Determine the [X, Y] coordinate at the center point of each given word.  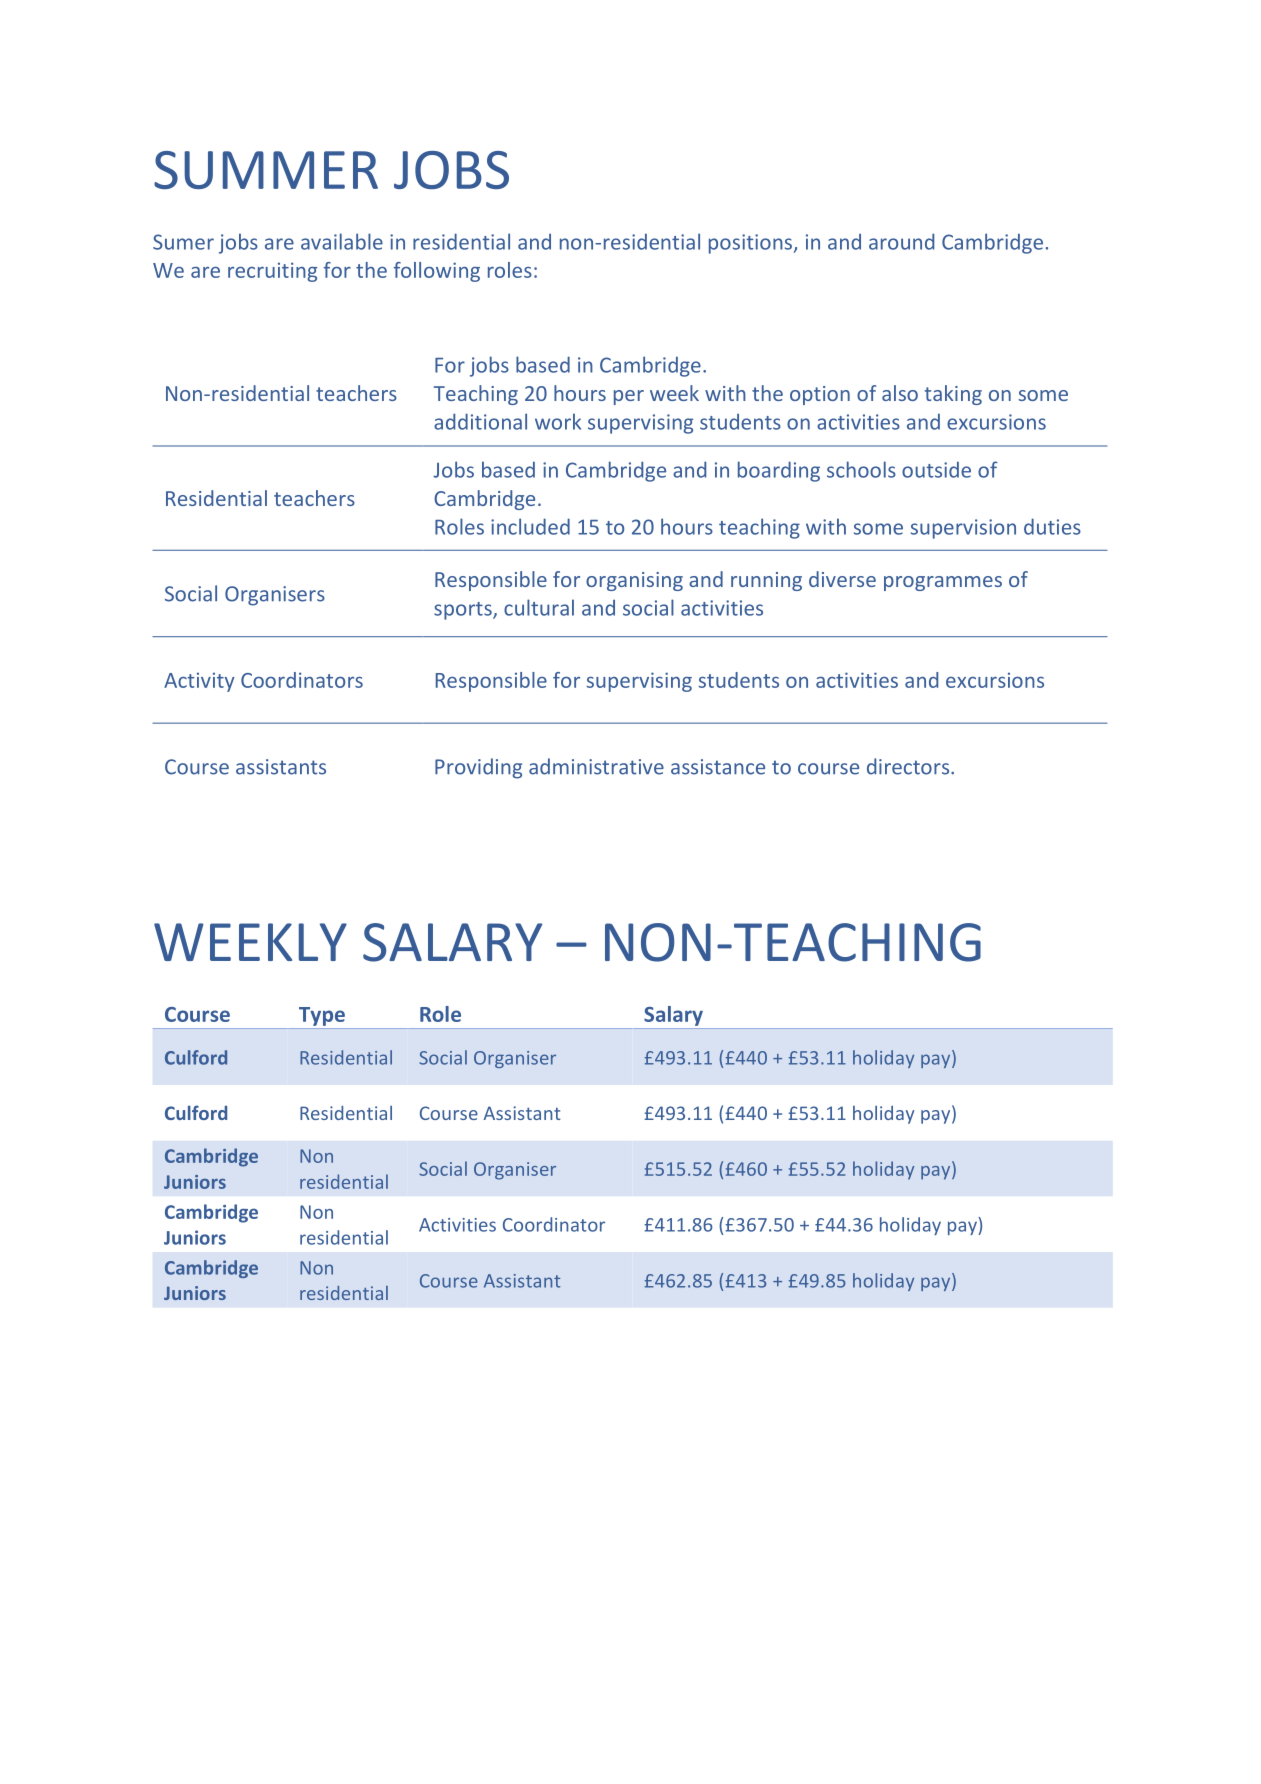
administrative [596, 766]
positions [752, 244]
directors [909, 766]
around [901, 241]
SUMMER [266, 170]
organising [634, 581]
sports [464, 611]
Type [322, 1016]
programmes [943, 583]
